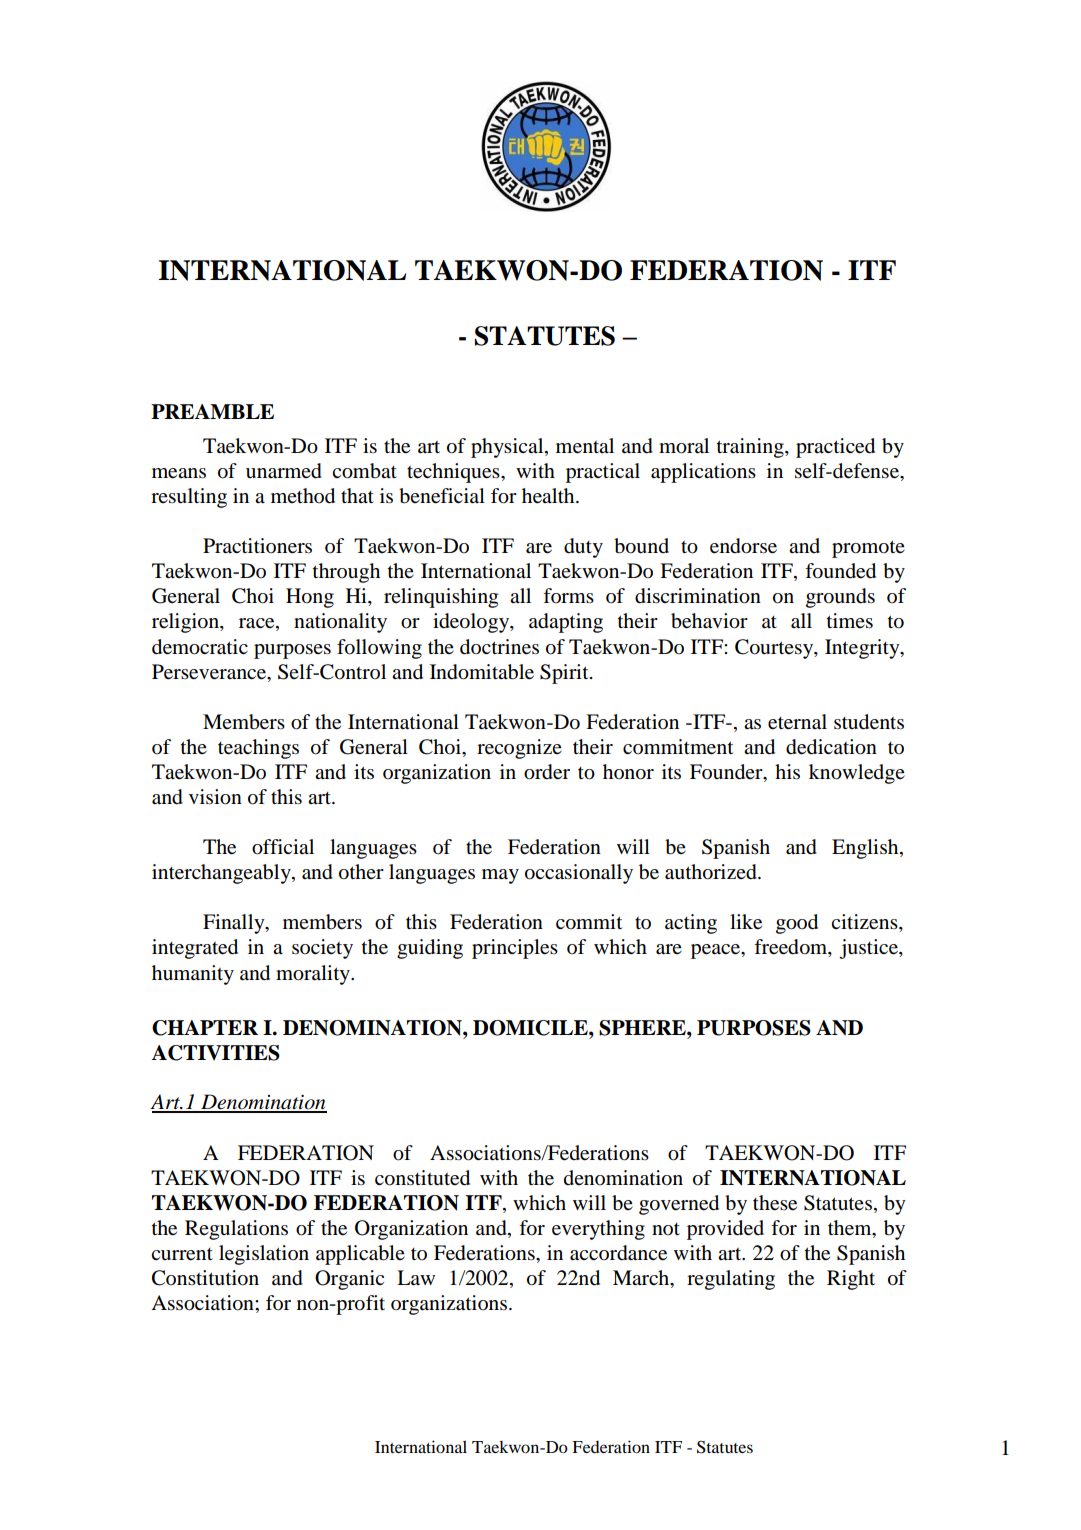 The width and height of the page is (1081, 1530). Describe the element at coordinates (264, 1255) in the page. I see `legislation` at that location.
